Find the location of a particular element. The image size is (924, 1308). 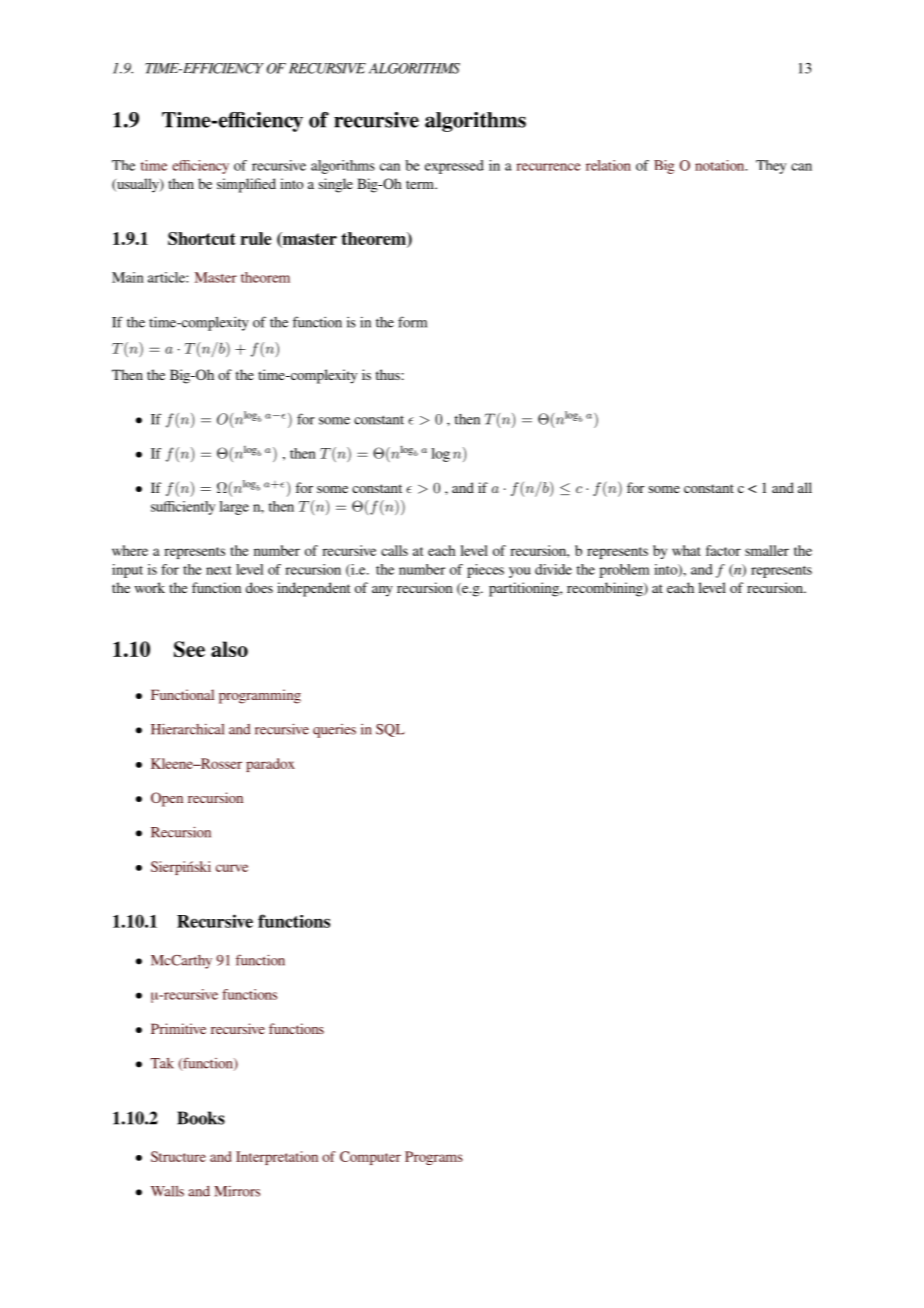

recombining is located at coordinates (606, 589).
